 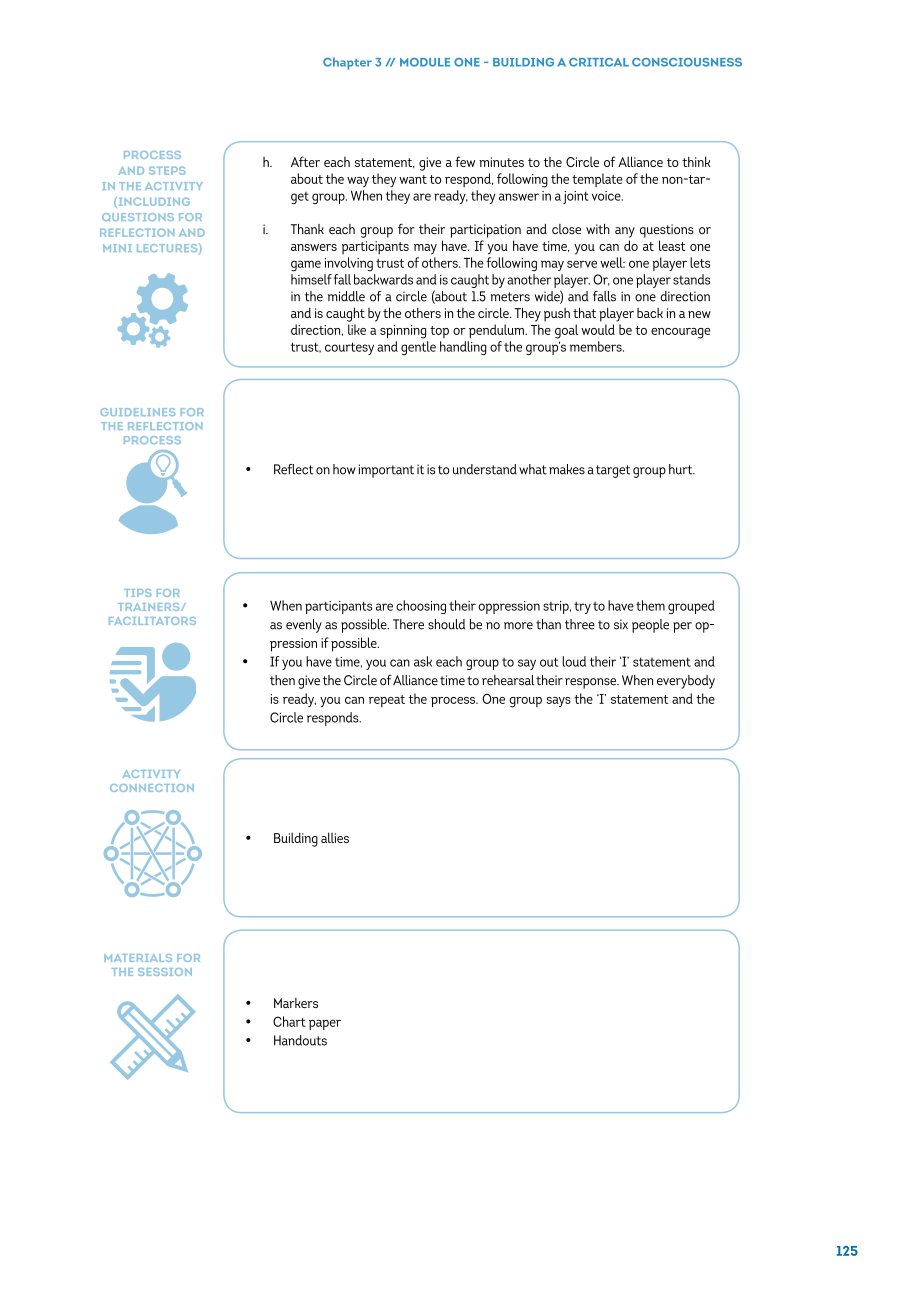 I want to click on CRITICAL, so click(x=599, y=62).
